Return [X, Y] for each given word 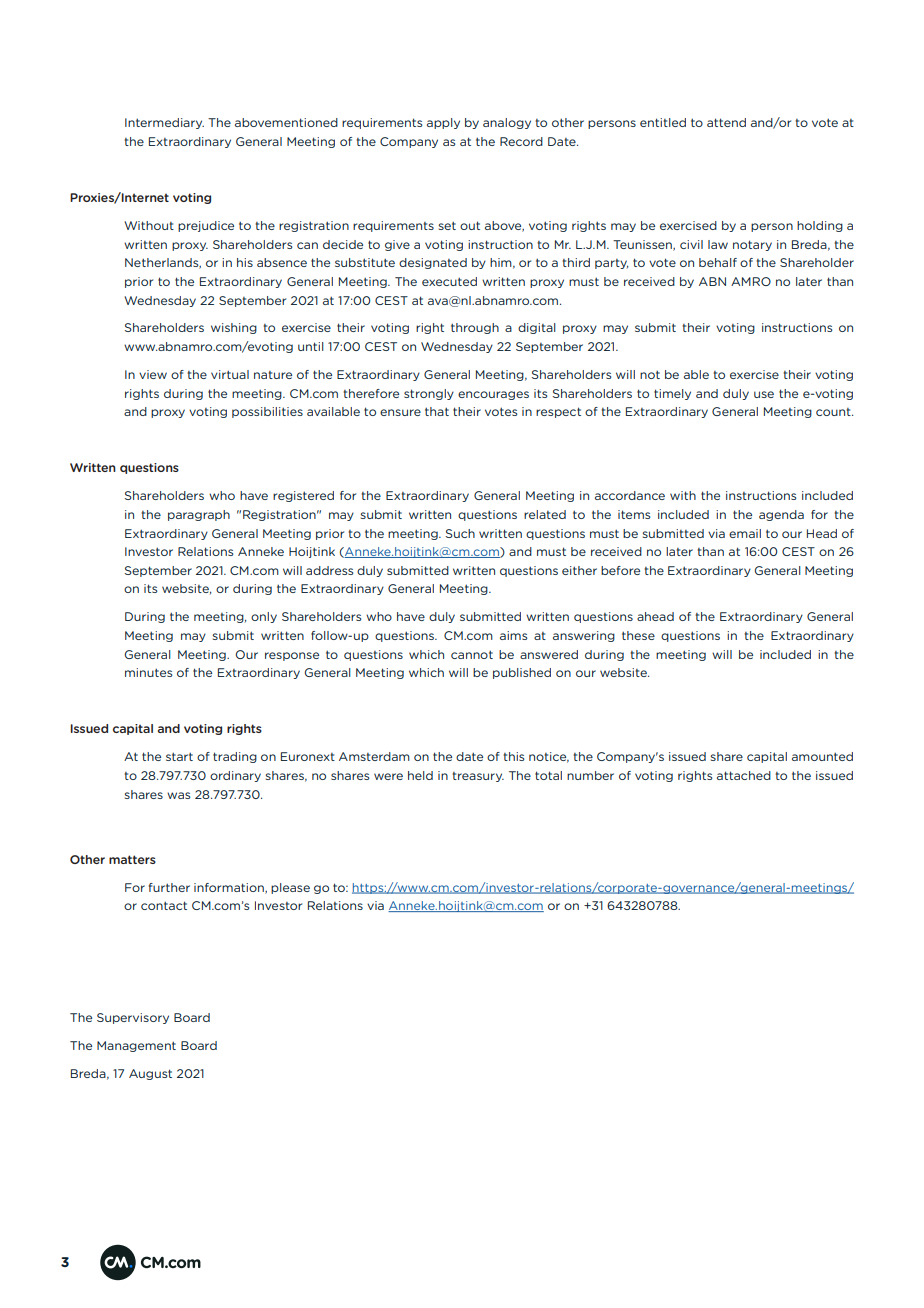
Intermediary [164, 123]
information [230, 888]
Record [521, 141]
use [764, 394]
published [522, 673]
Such [460, 533]
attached [744, 775]
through [475, 328]
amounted [822, 756]
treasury [478, 777]
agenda [781, 515]
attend [726, 122]
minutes [148, 672]
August [150, 1074]
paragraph [199, 515]
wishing [234, 328]
